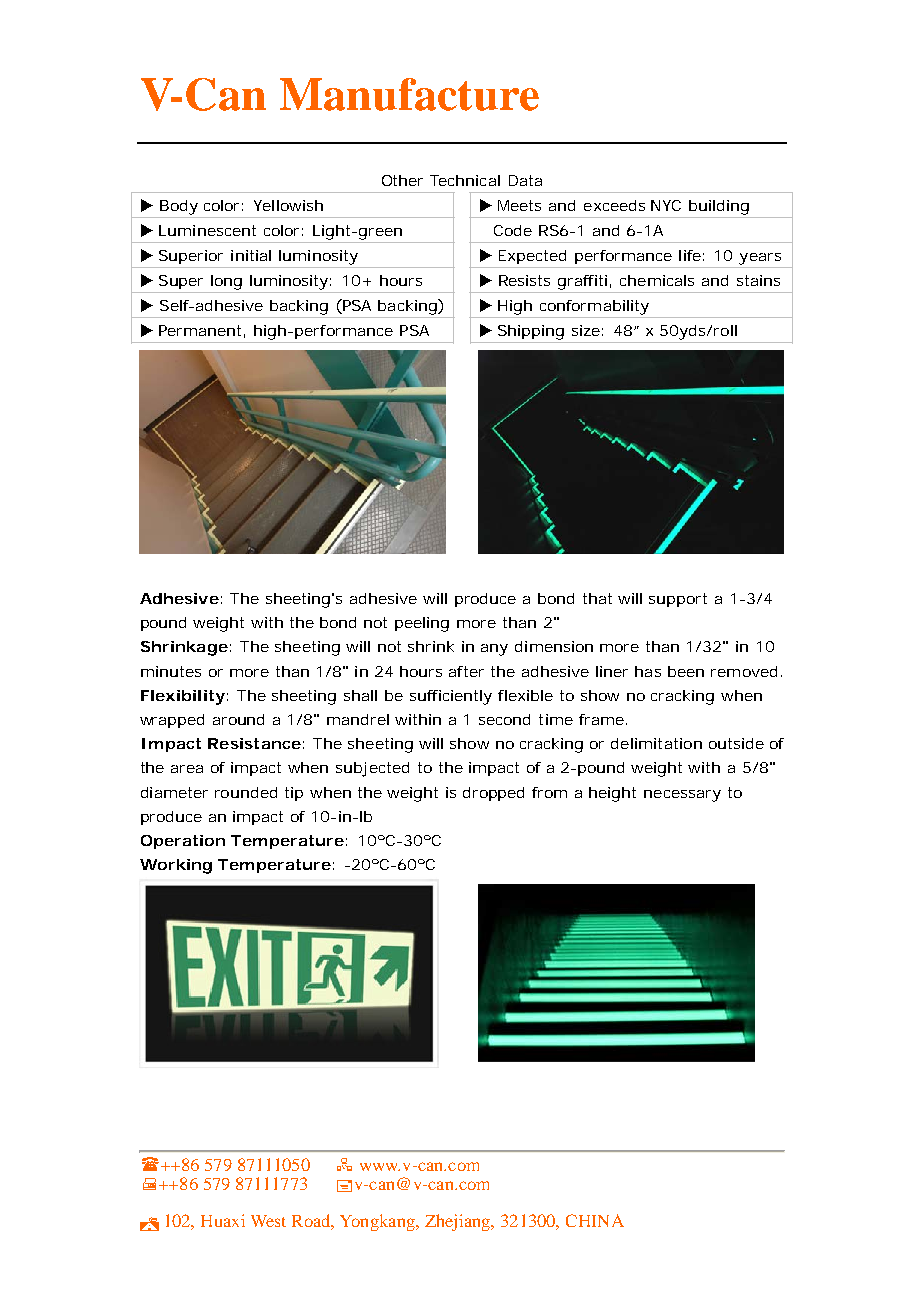 The width and height of the screenshot is (924, 1308). I want to click on dropped, so click(493, 794).
